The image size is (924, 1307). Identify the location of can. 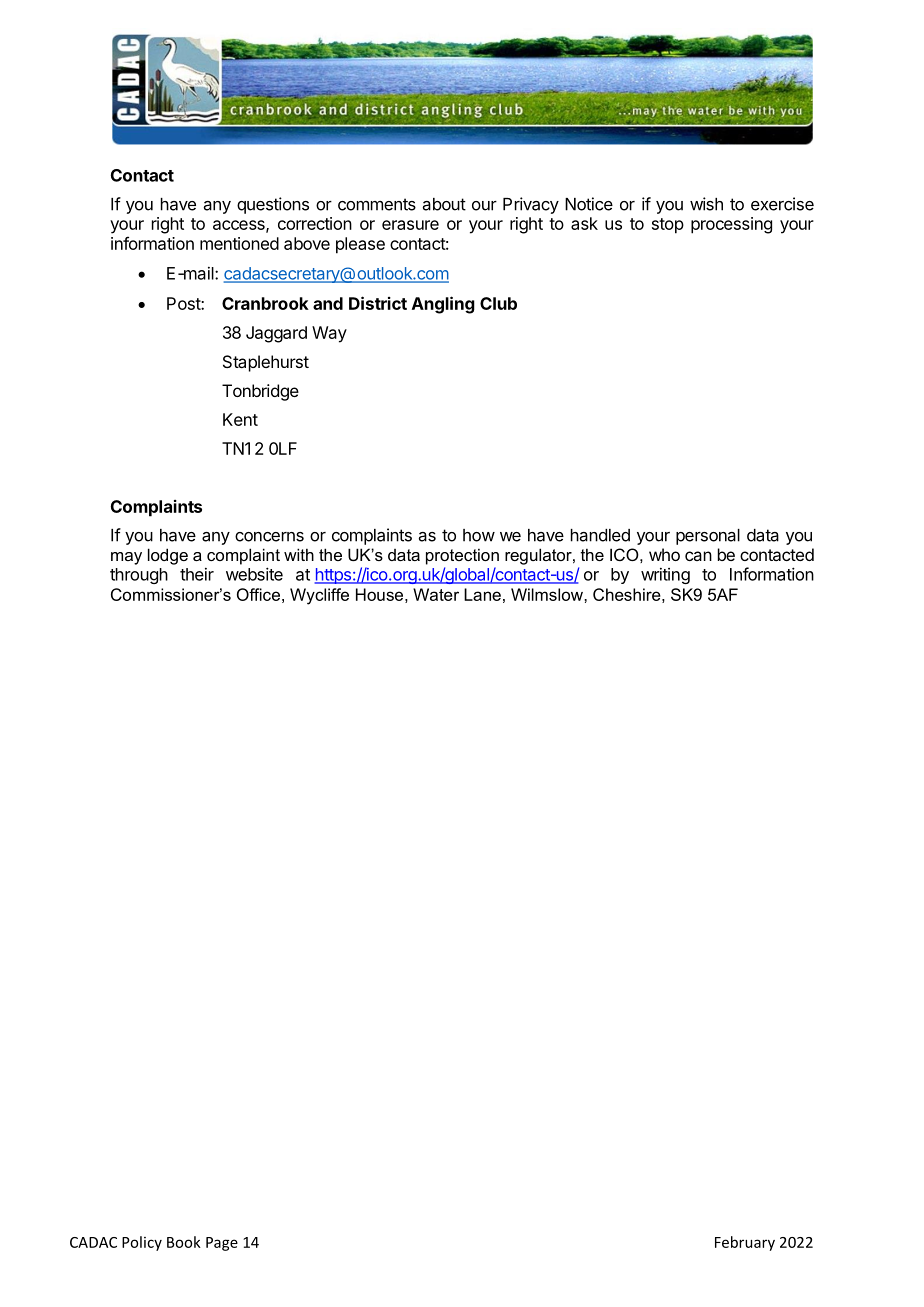
(698, 556).
